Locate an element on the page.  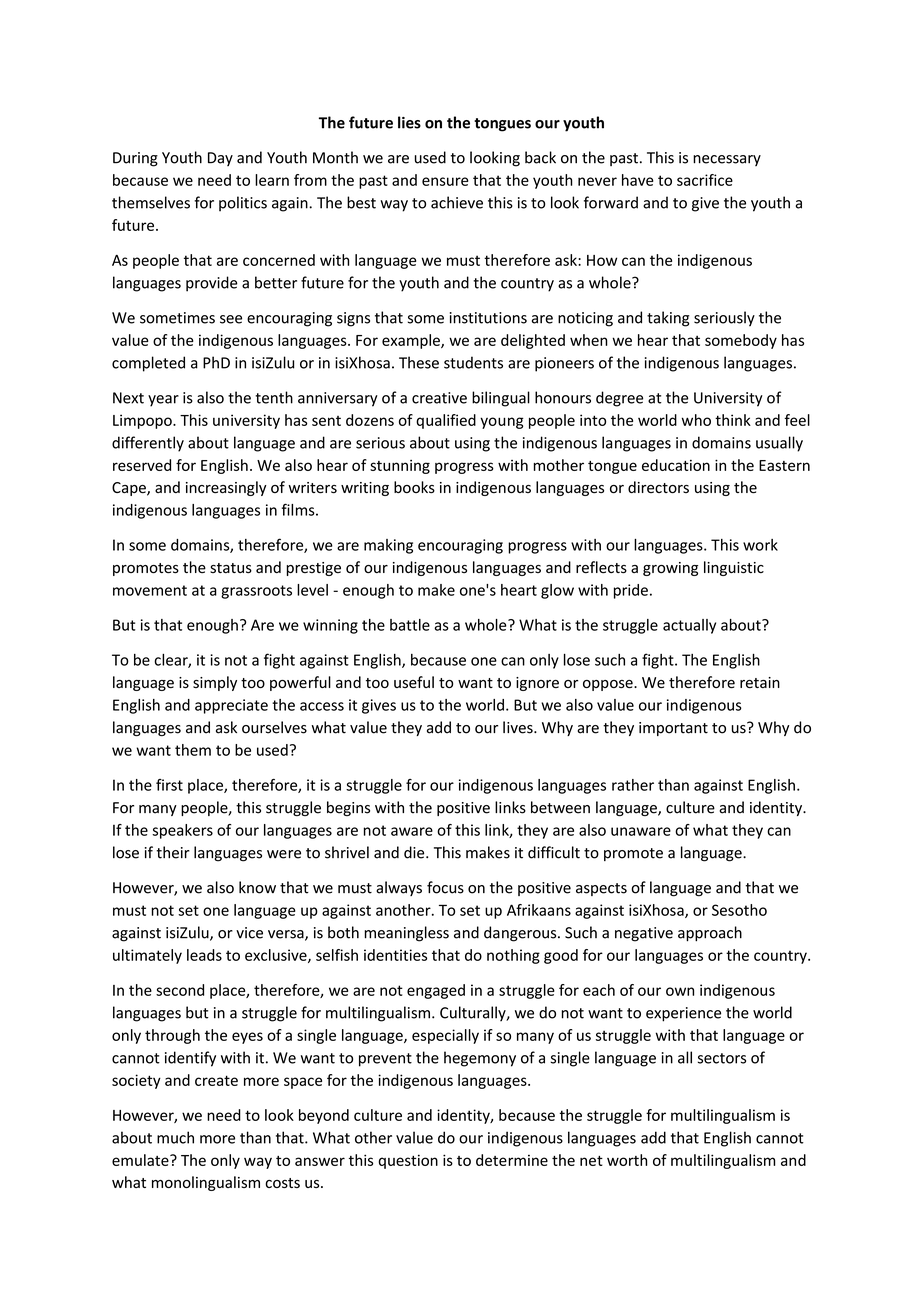
speakers is located at coordinates (182, 831).
